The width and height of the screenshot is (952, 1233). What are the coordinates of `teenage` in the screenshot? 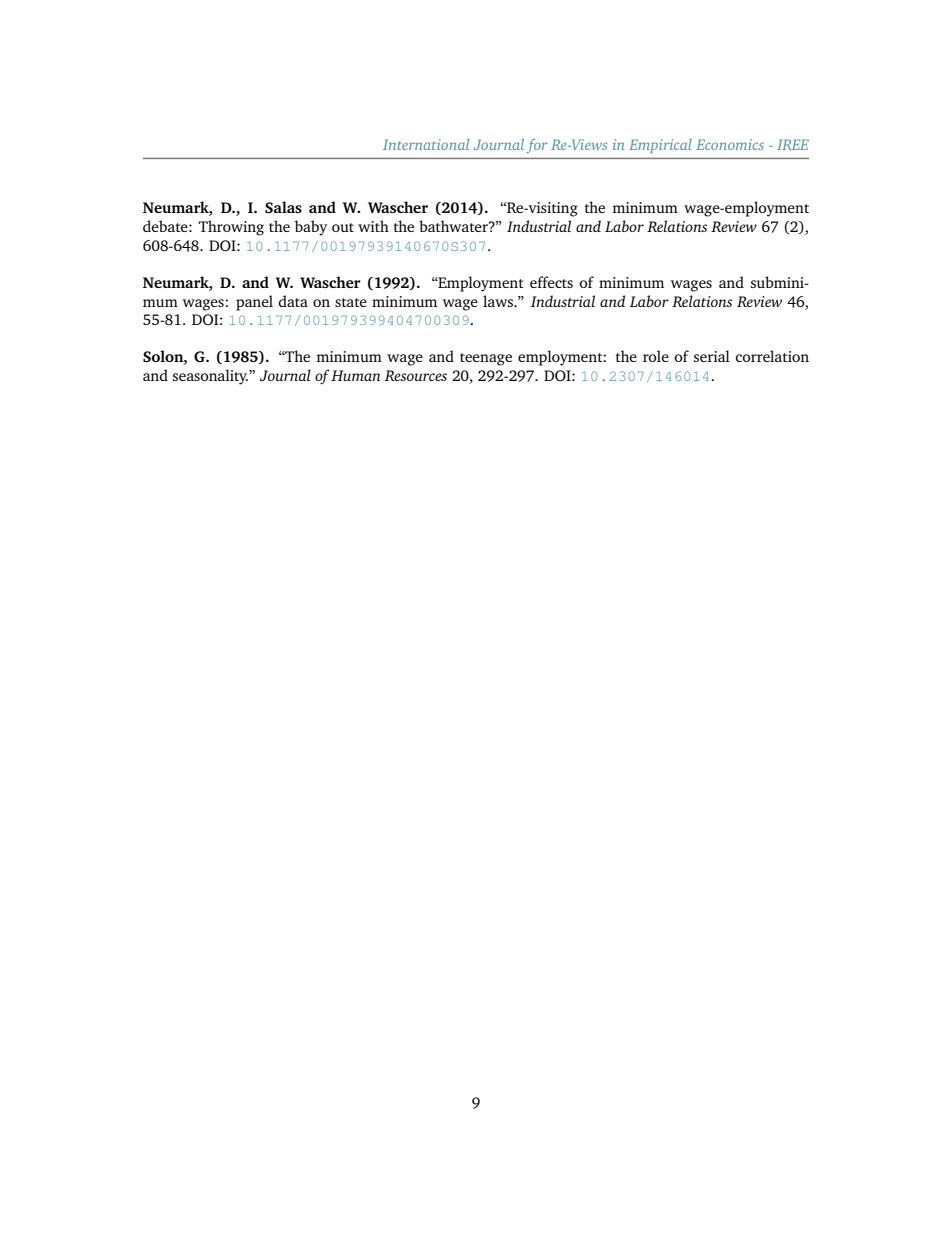 It's located at (486, 359).
